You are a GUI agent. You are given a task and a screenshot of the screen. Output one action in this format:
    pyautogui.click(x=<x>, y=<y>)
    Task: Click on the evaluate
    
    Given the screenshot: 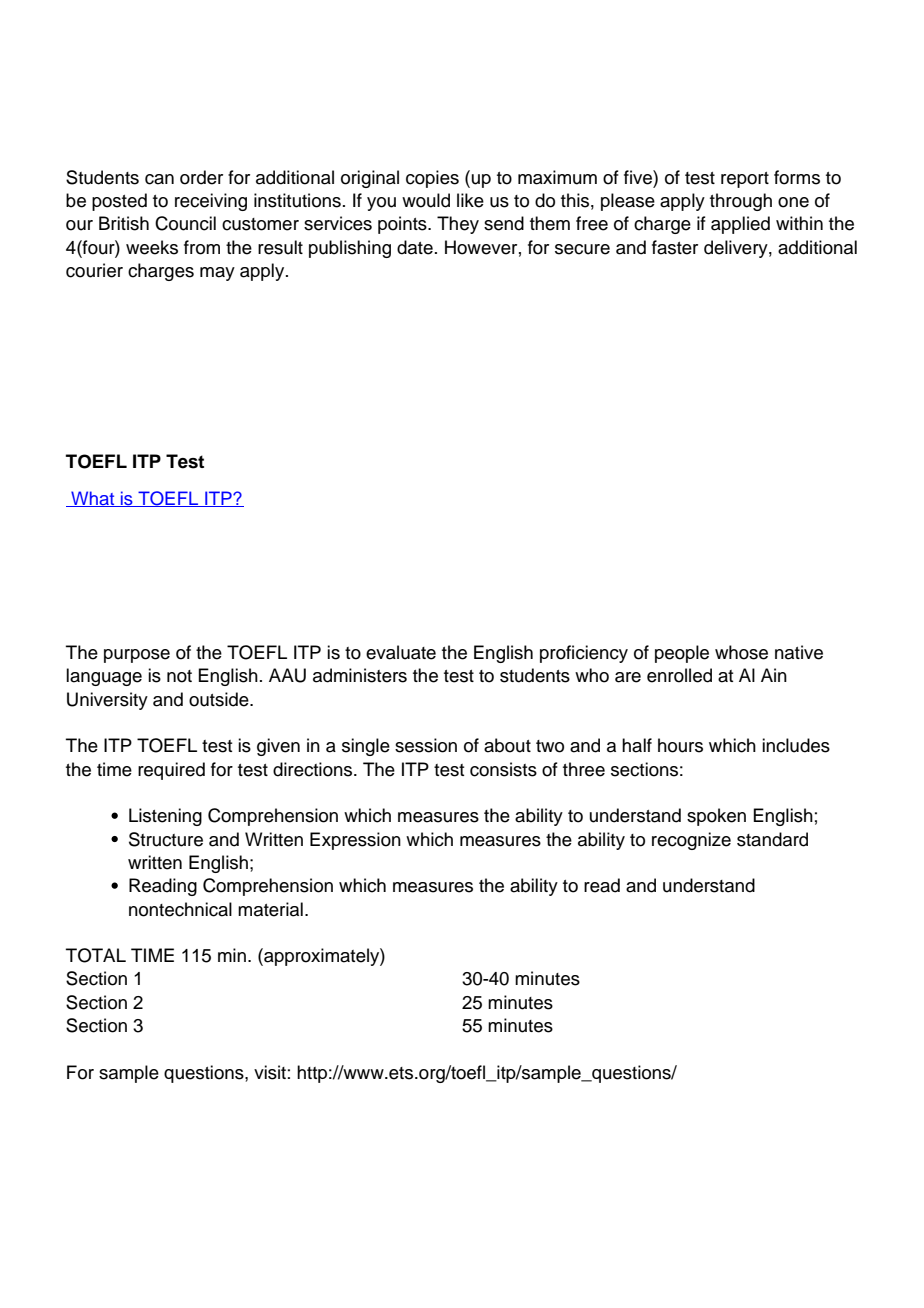 What is the action you would take?
    pyautogui.click(x=401, y=652)
